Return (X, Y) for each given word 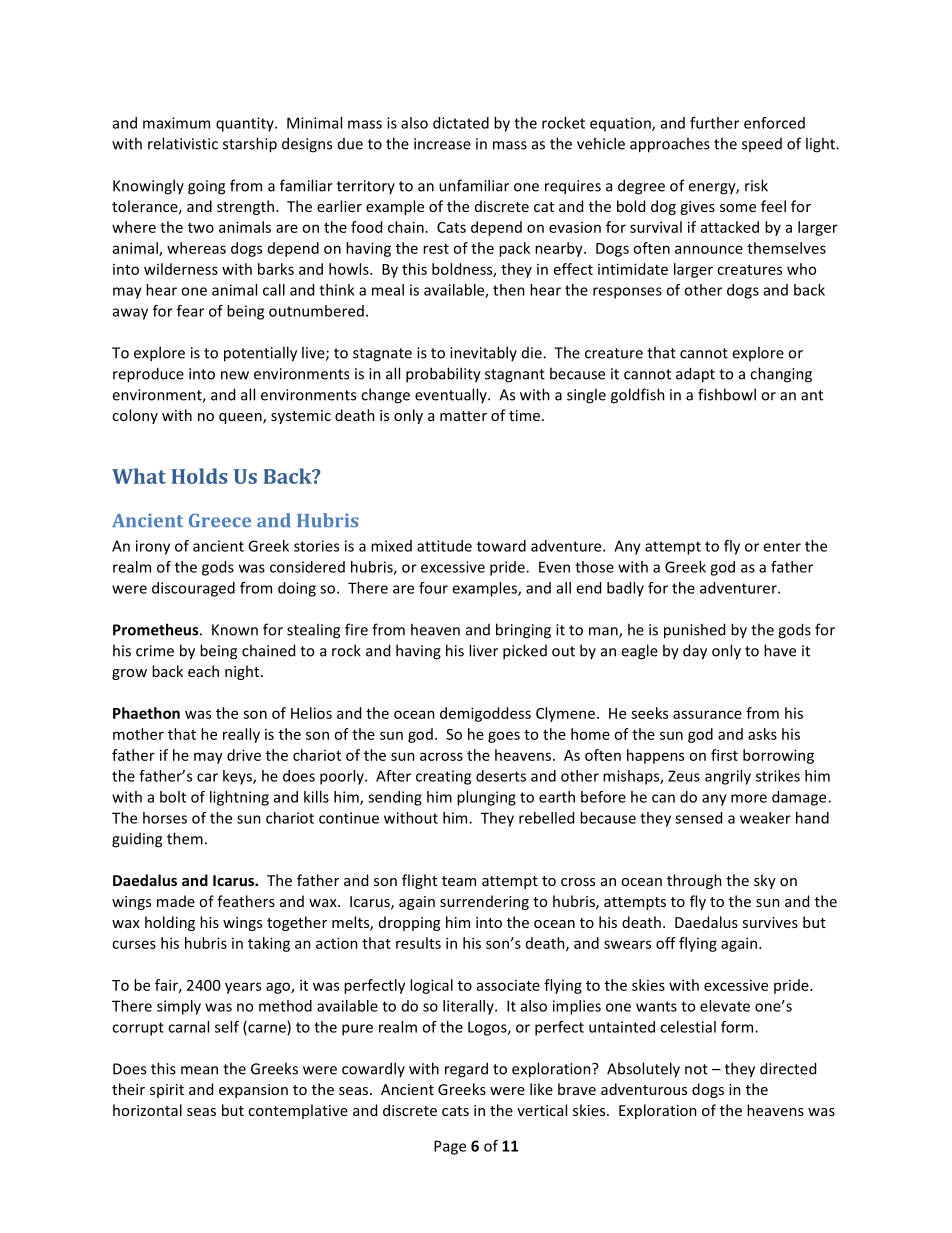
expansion (253, 1091)
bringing (523, 631)
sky (765, 881)
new (235, 375)
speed (762, 145)
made (176, 901)
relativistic (183, 143)
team (459, 881)
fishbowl (727, 394)
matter (463, 416)
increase (442, 144)
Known (235, 630)
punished (694, 631)
